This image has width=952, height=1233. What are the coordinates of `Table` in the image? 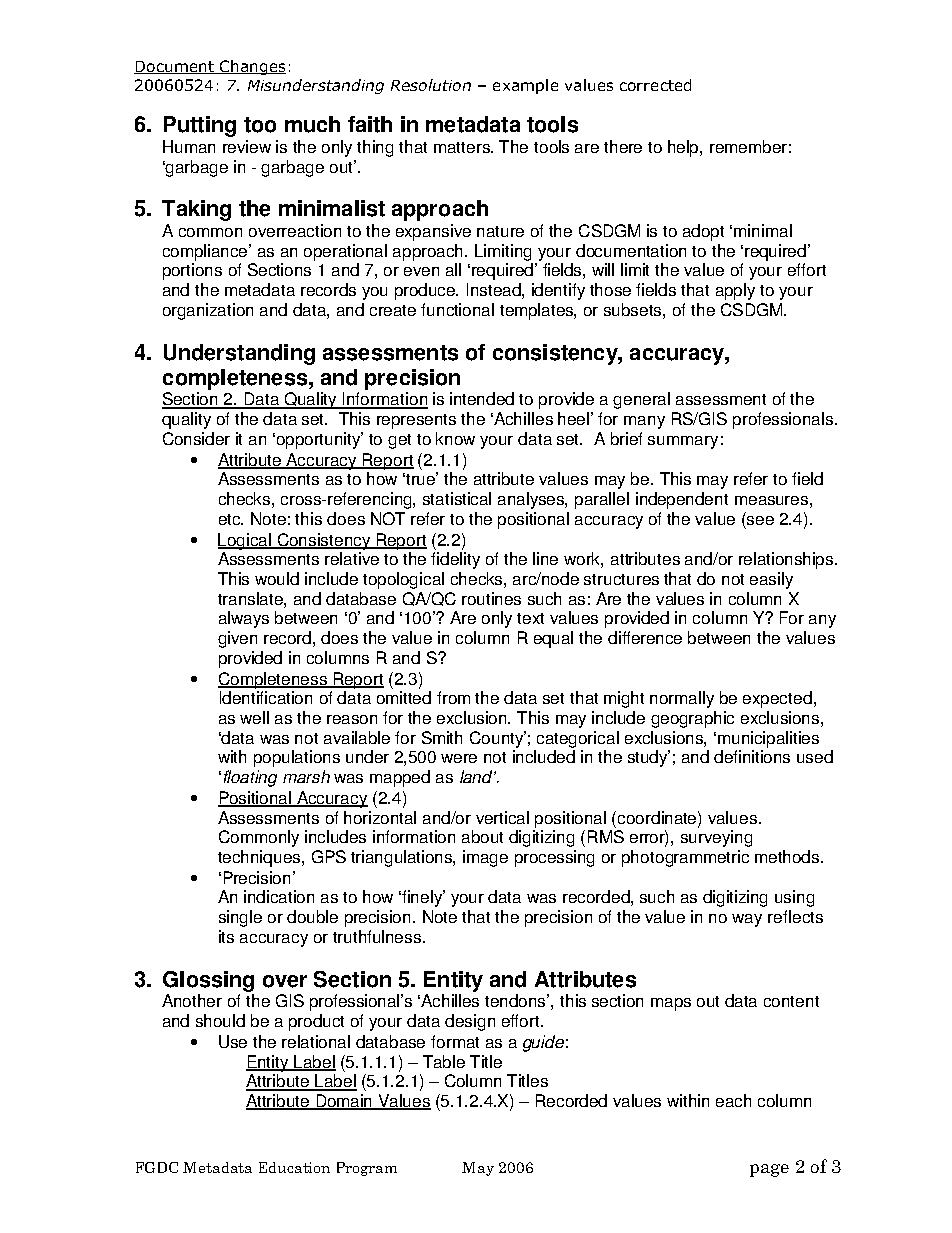 It's located at (444, 1061).
